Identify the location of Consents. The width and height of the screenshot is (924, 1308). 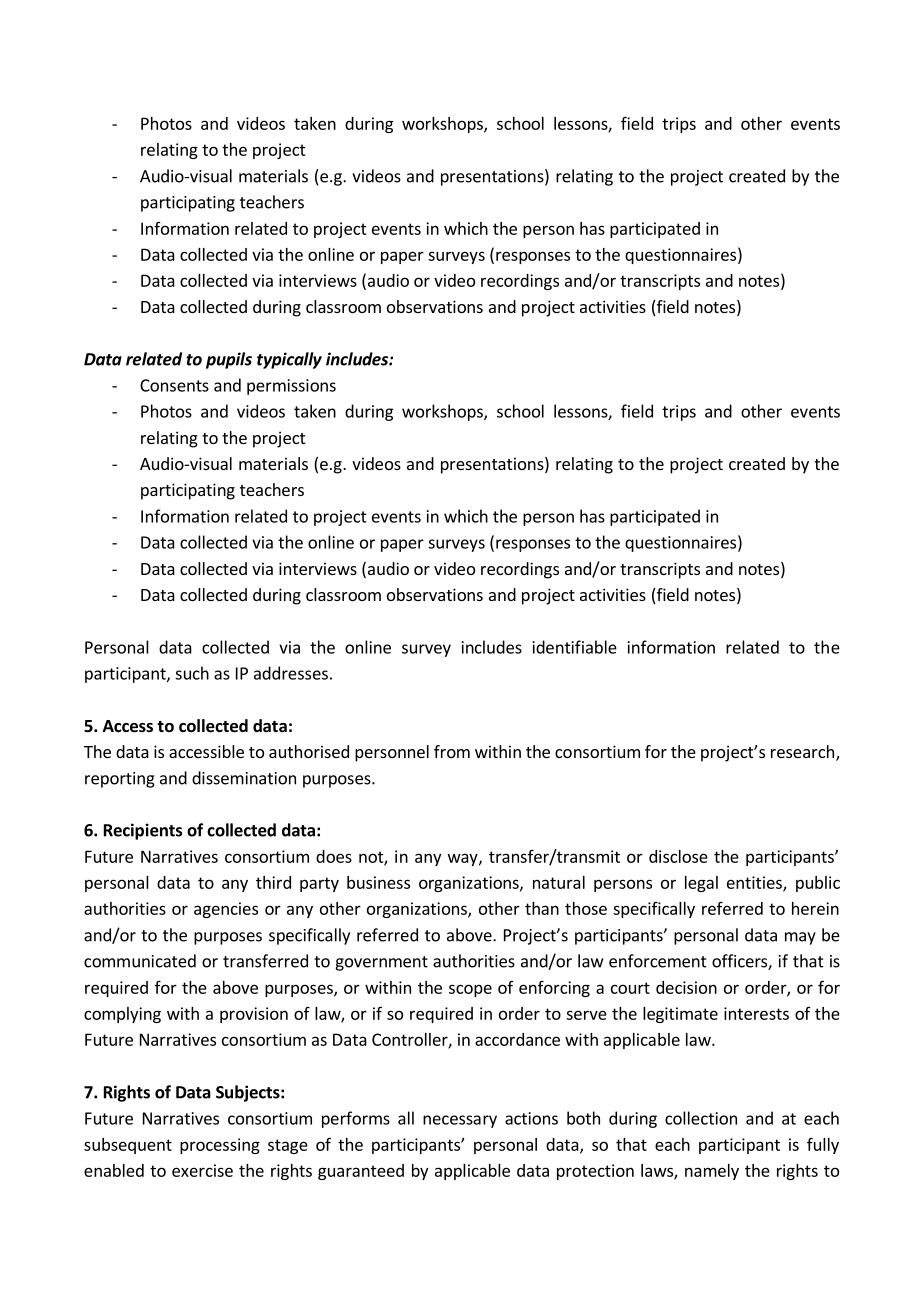
(174, 385).
